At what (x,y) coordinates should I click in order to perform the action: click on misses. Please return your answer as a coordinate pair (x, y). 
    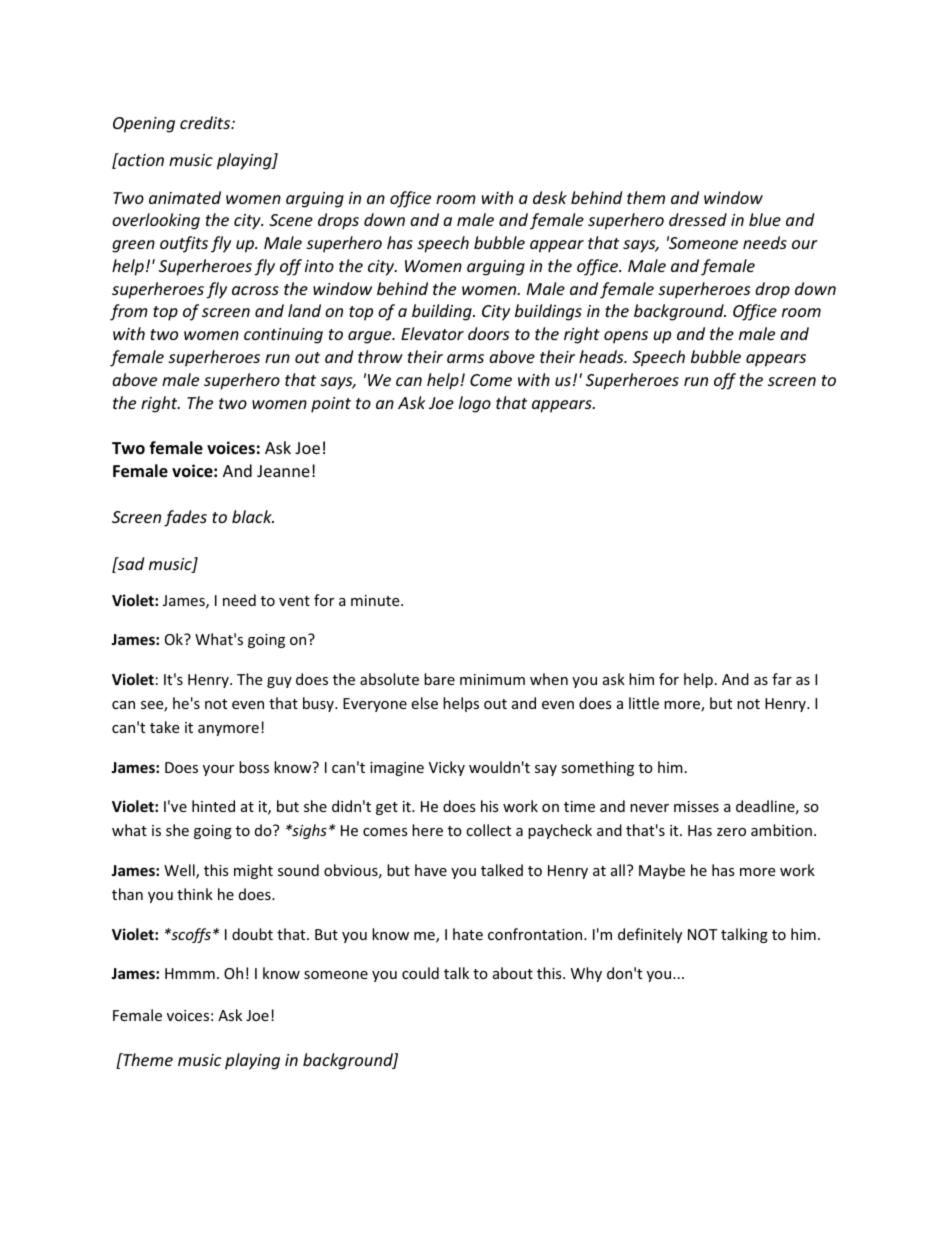
    Looking at the image, I should click on (696, 806).
